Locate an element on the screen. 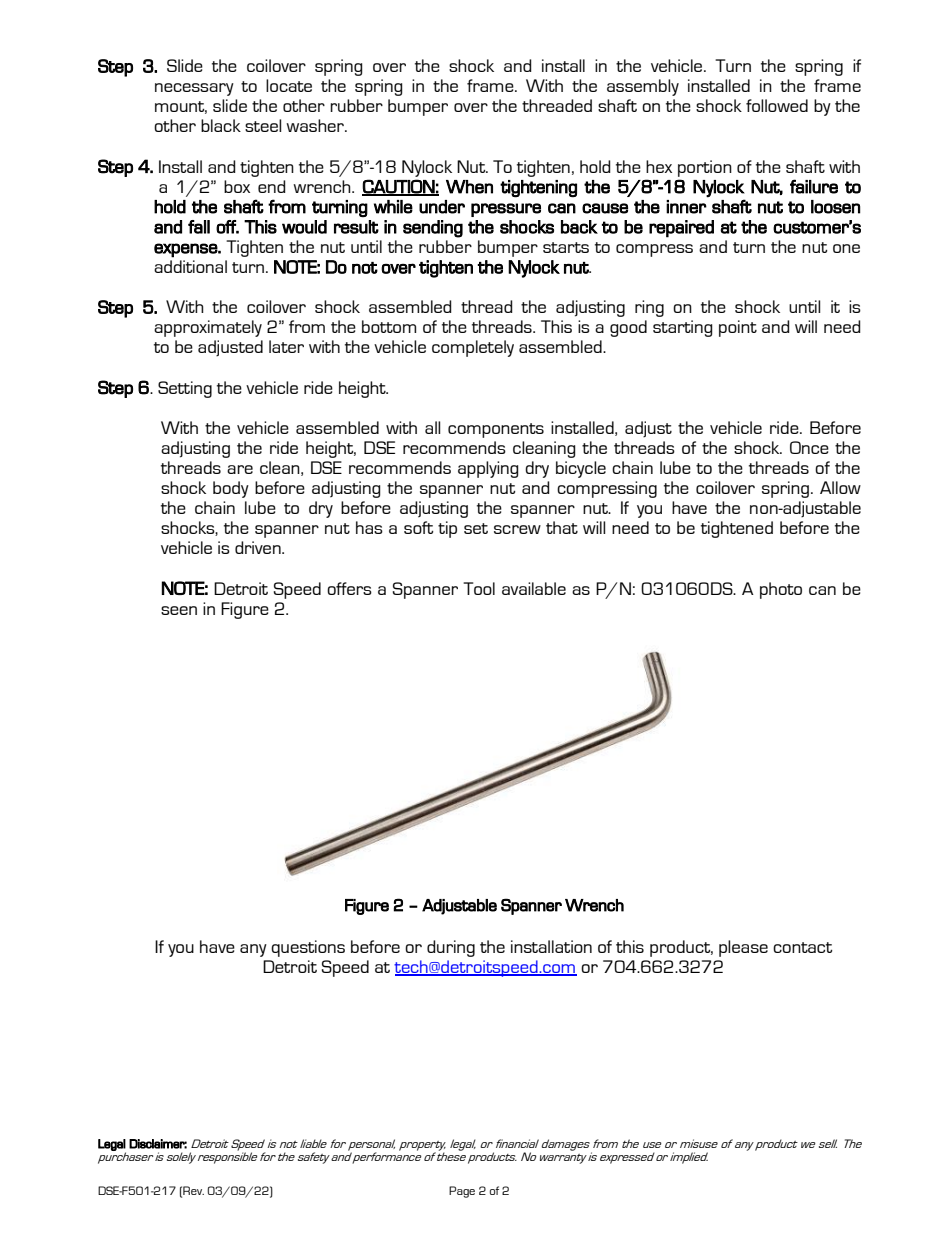 Image resolution: width=952 pixels, height=1233 pixels. Tool is located at coordinates (479, 588).
